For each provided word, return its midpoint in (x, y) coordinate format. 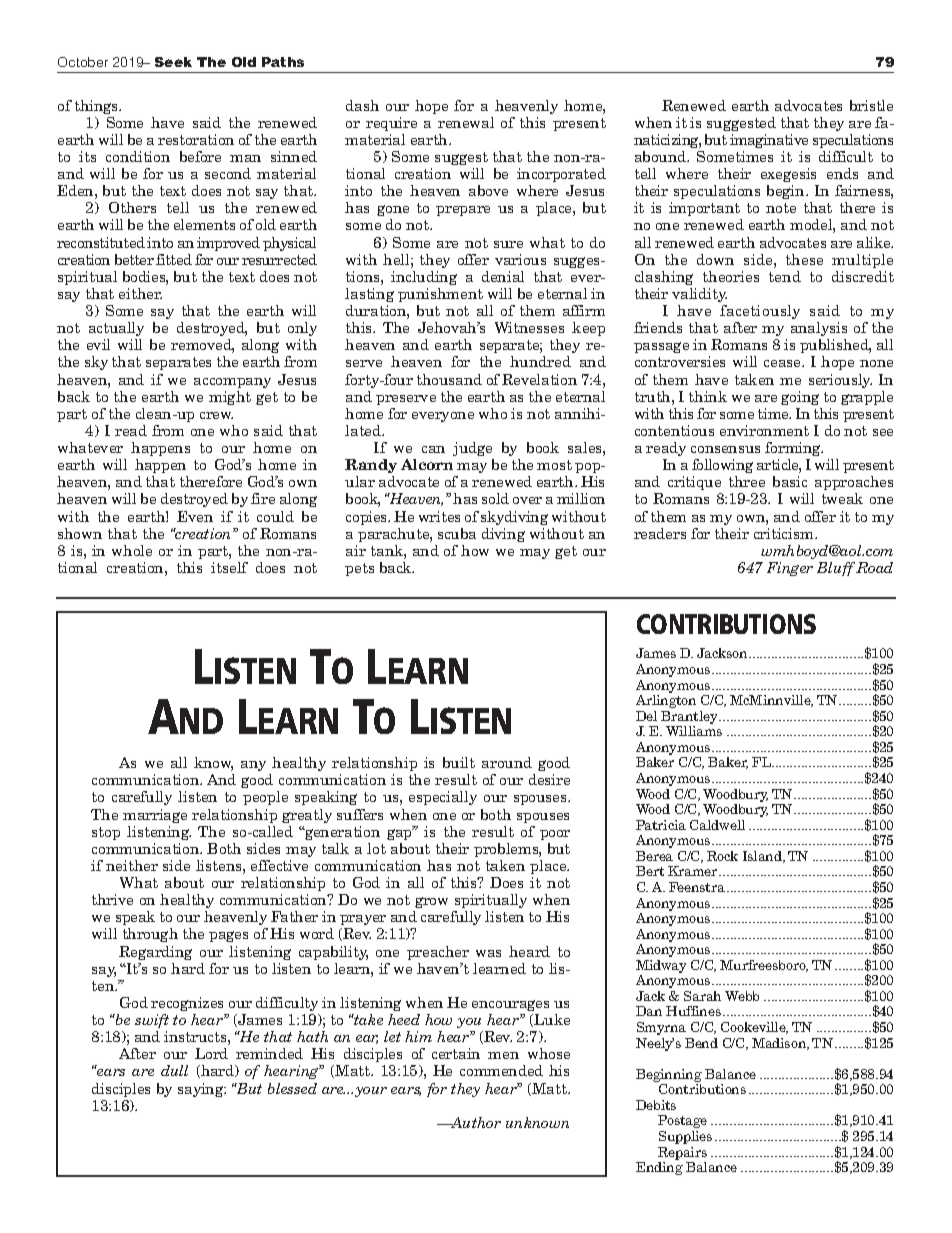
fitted (174, 259)
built (459, 762)
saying (202, 1090)
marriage (155, 816)
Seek (173, 62)
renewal (466, 122)
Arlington (666, 701)
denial (503, 276)
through (150, 935)
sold (495, 498)
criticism (785, 533)
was (488, 953)
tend (785, 276)
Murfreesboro (764, 966)
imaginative (769, 141)
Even (195, 516)
